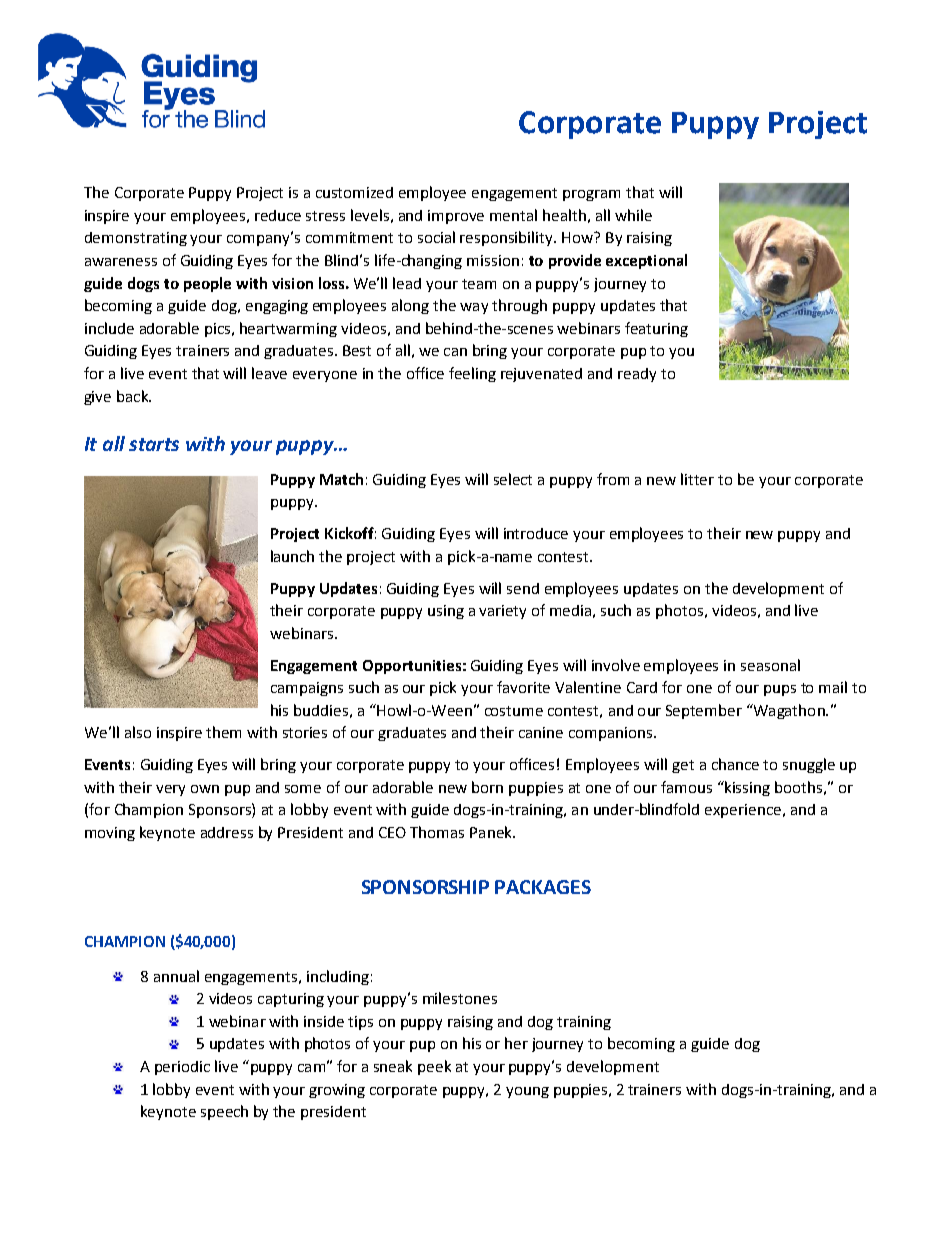 This image has width=952, height=1233. Describe the element at coordinates (697, 479) in the image. I see `litter` at that location.
